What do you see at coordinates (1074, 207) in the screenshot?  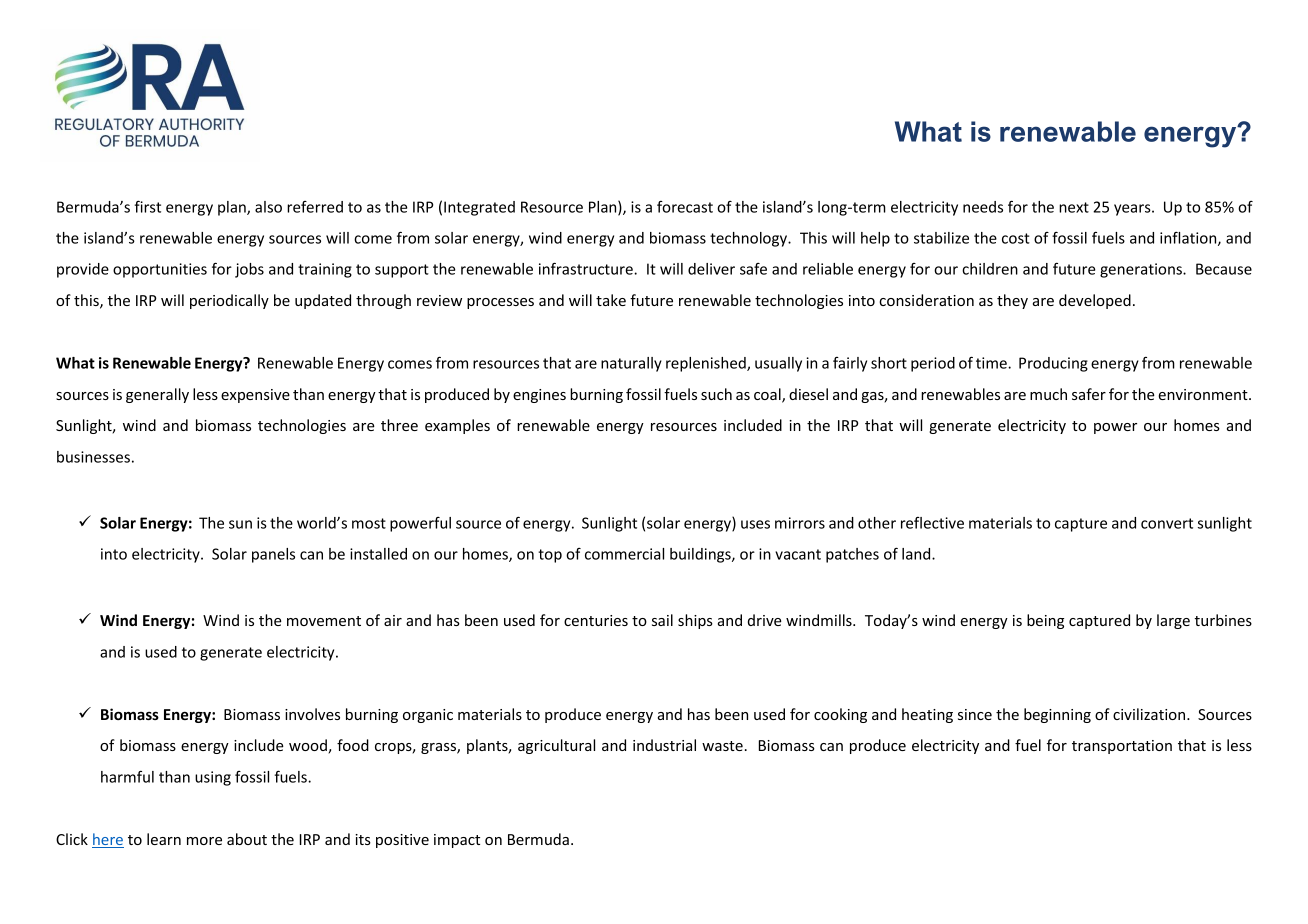 I see `next` at bounding box center [1074, 207].
